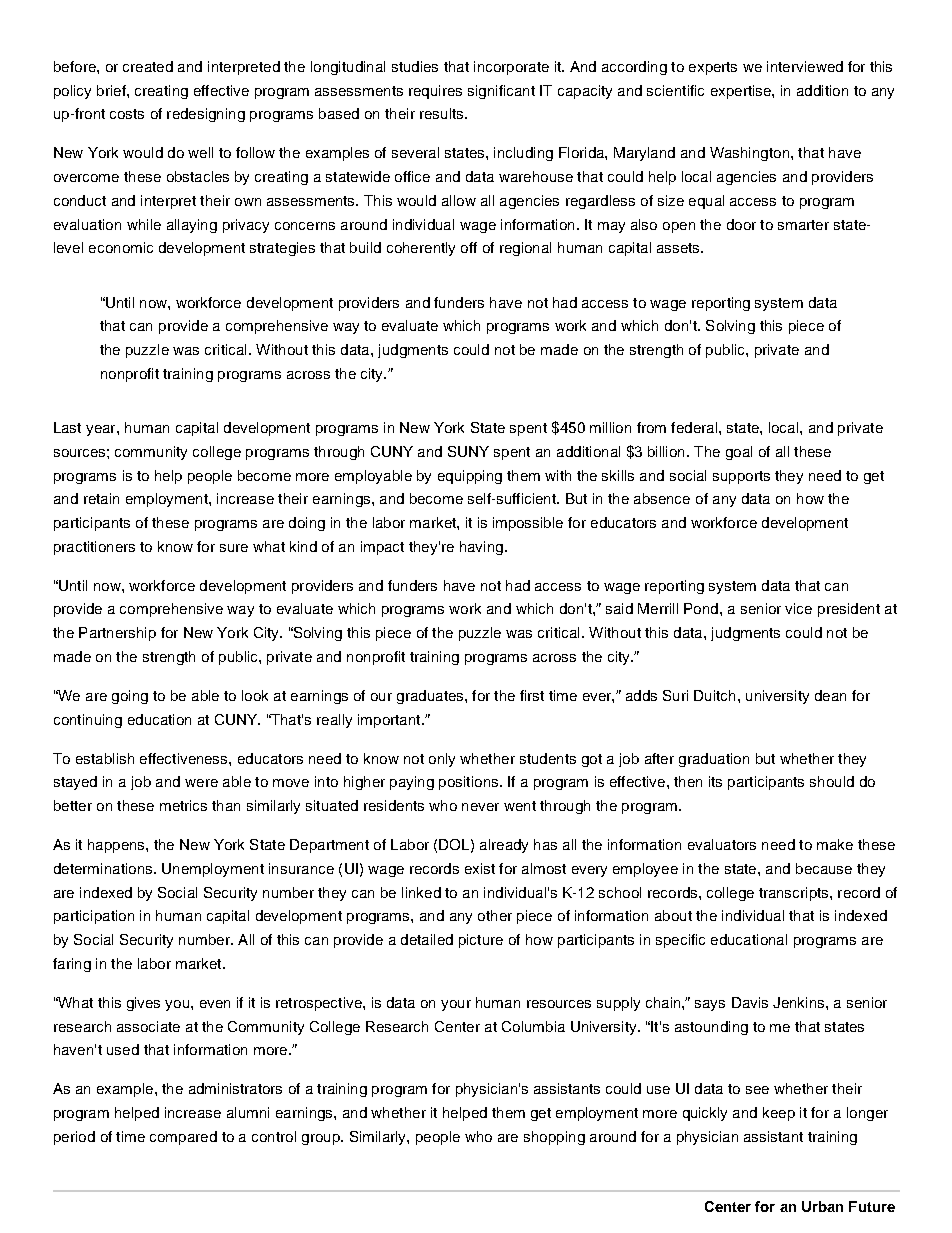  Describe the element at coordinates (117, 634) in the page. I see `Partnership` at that location.
